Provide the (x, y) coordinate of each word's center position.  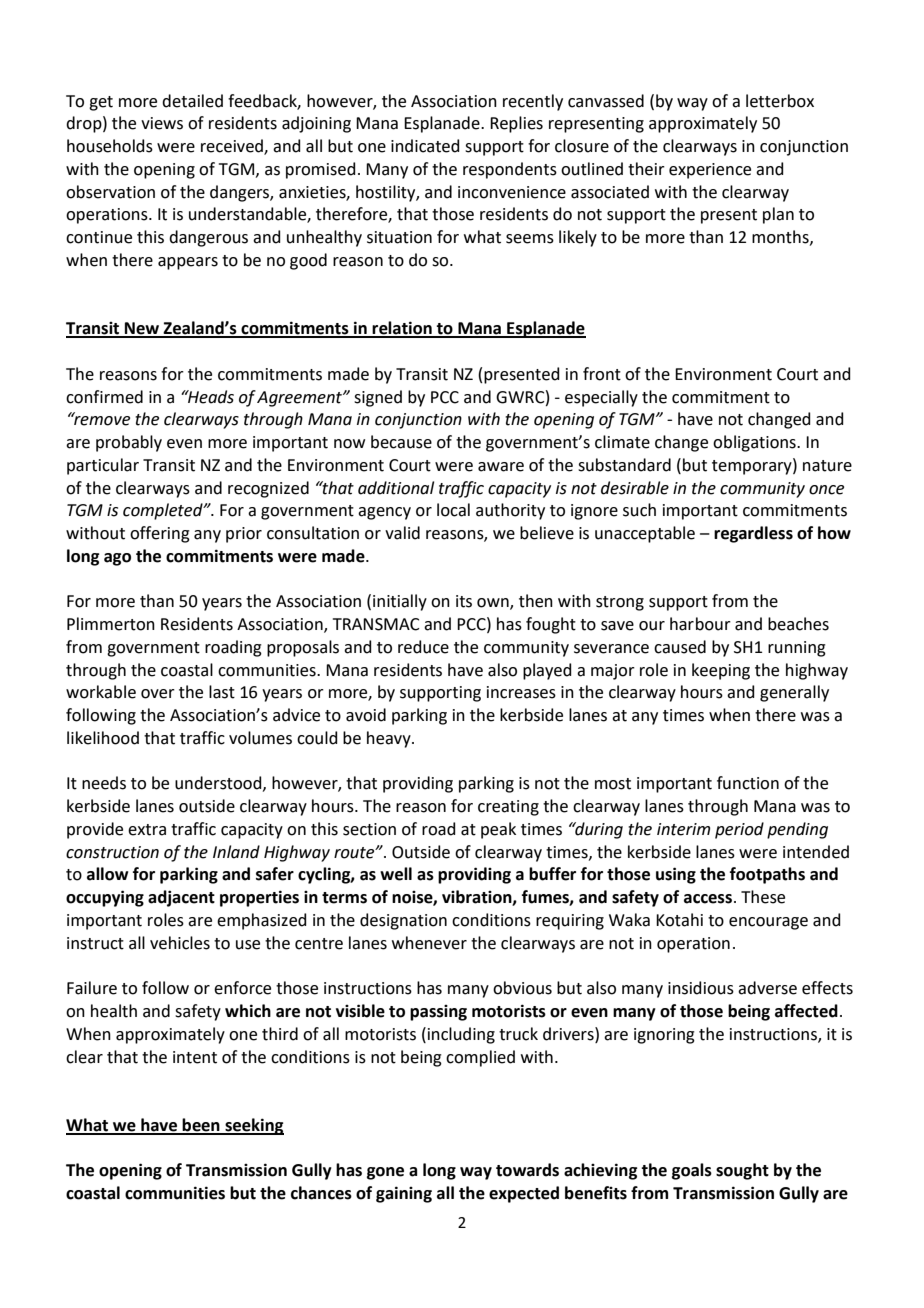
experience (710, 171)
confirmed (104, 397)
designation (403, 921)
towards (527, 1170)
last (222, 692)
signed (378, 398)
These (763, 897)
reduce (423, 647)
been (201, 1126)
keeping (721, 671)
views (162, 123)
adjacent (181, 898)
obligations (755, 443)
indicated (425, 146)
